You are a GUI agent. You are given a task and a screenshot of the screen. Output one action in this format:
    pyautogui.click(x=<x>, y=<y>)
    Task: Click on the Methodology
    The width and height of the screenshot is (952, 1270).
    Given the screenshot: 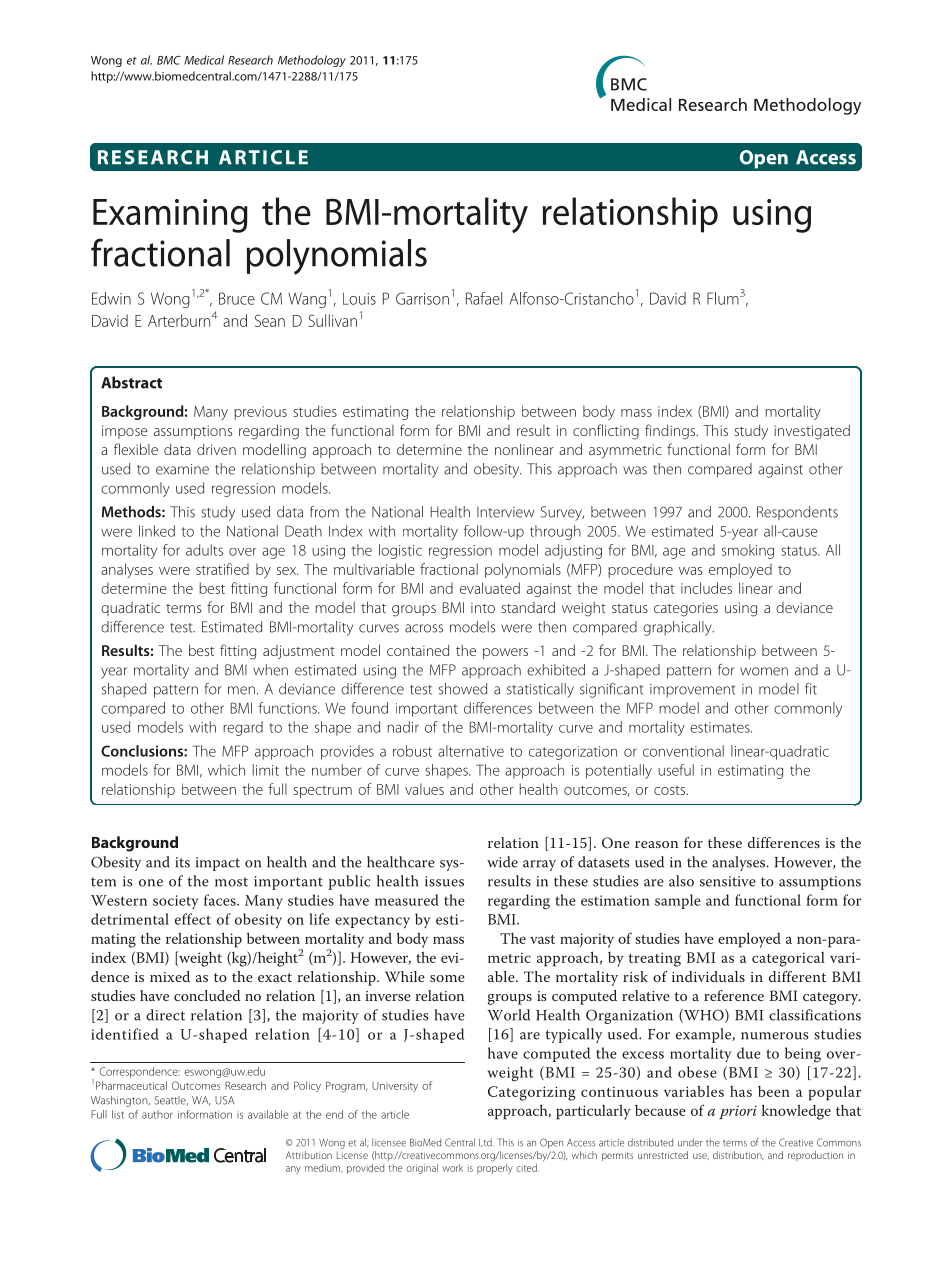 What is the action you would take?
    pyautogui.click(x=312, y=61)
